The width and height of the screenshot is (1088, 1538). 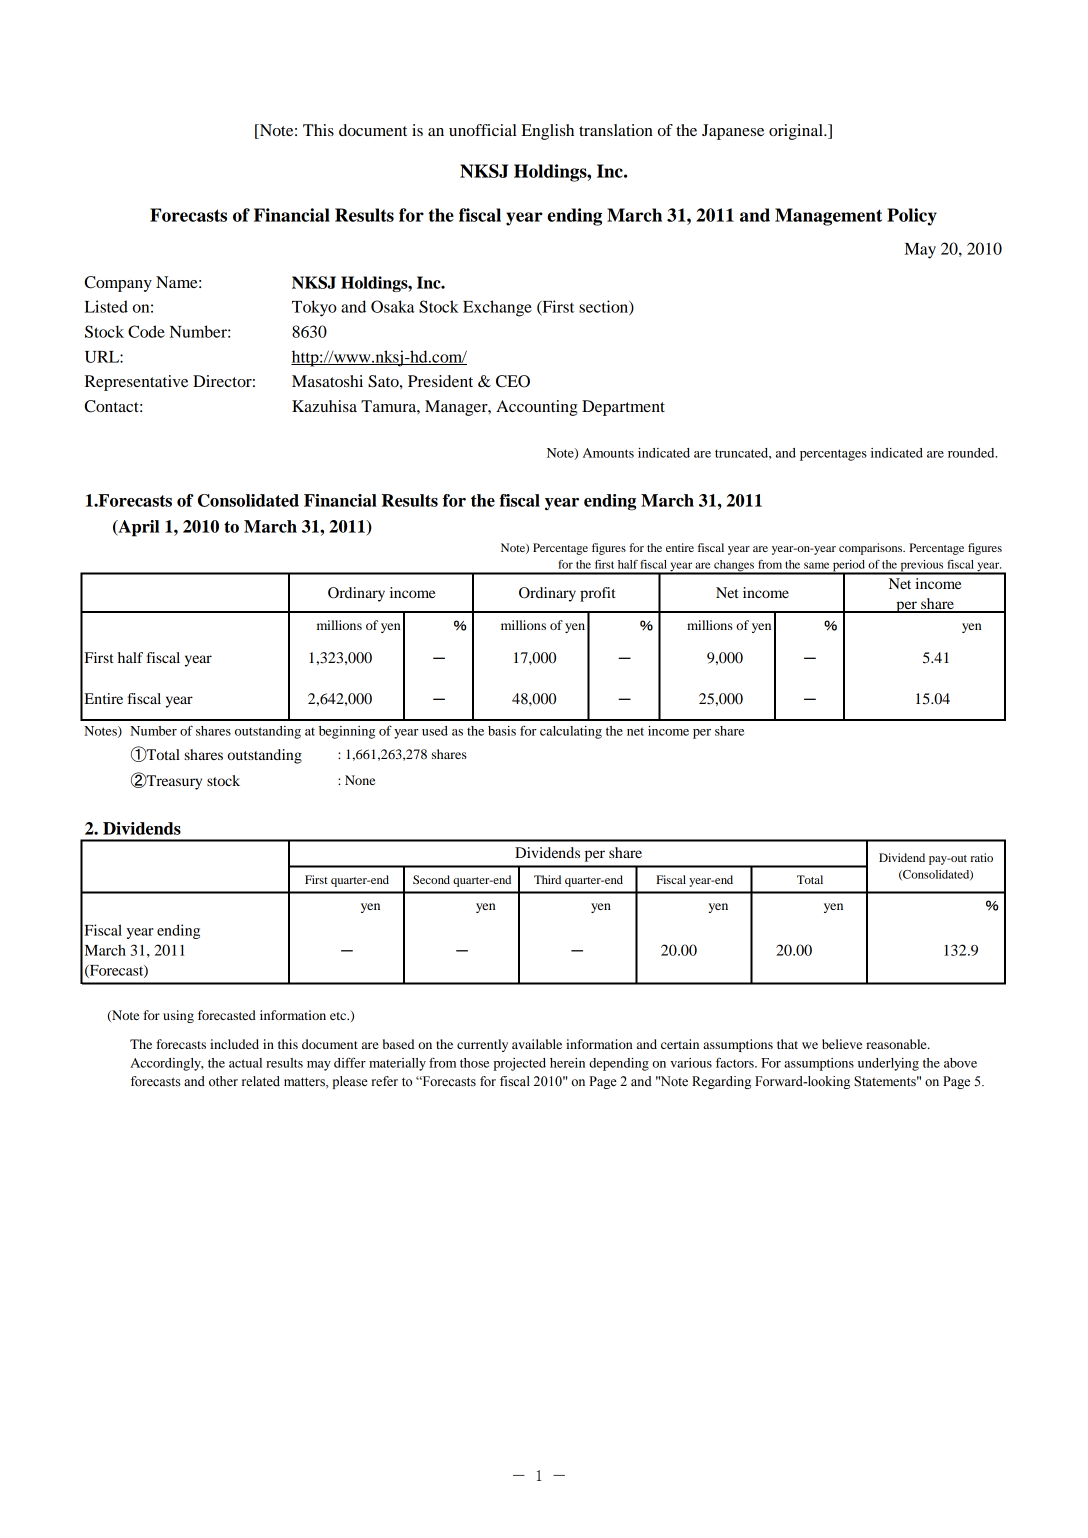 What do you see at coordinates (797, 132) in the screenshot?
I see `original` at bounding box center [797, 132].
